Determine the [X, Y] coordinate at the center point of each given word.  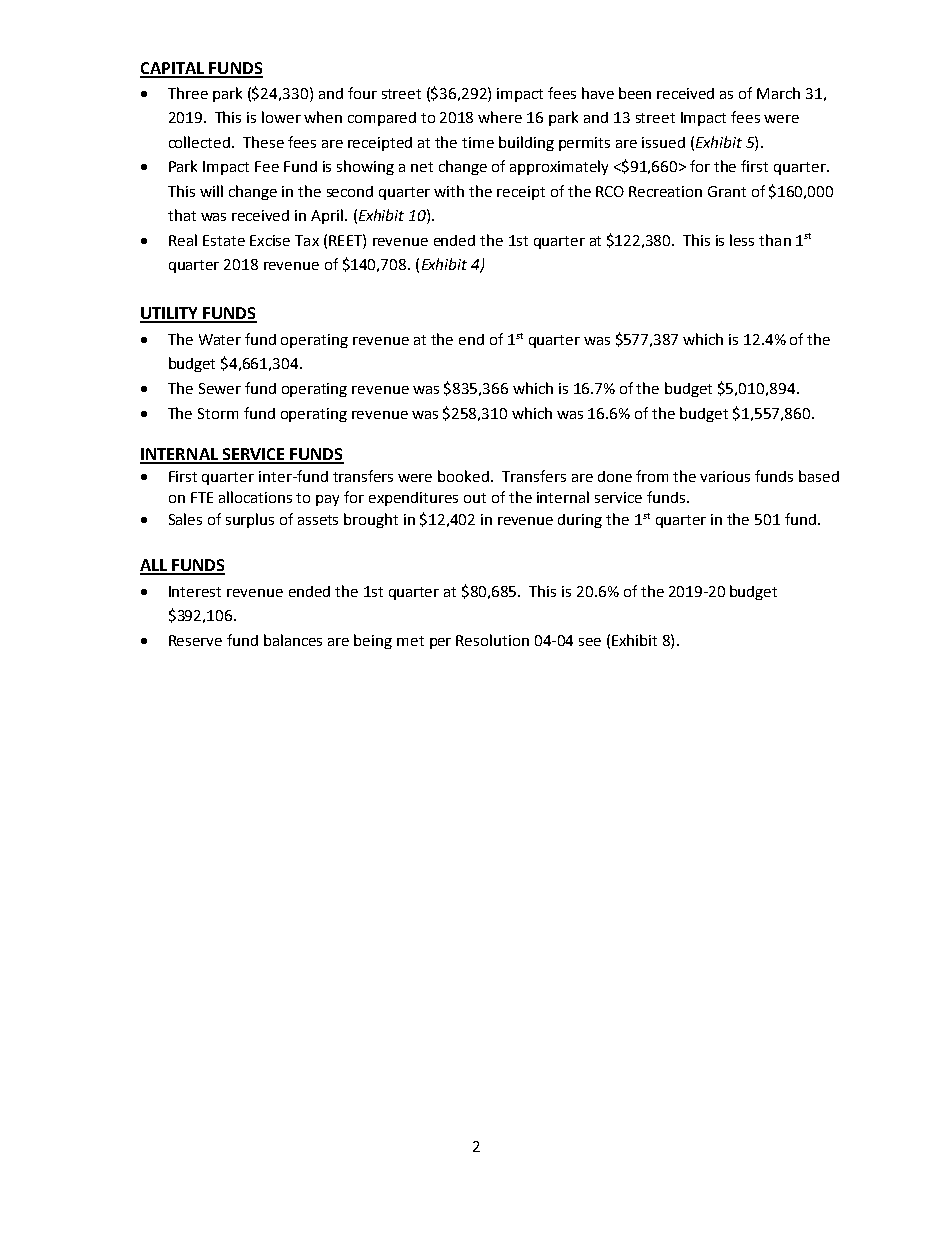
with [449, 191]
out [475, 498]
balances [293, 640]
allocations [255, 497]
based [819, 476]
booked [463, 476]
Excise [270, 240]
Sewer [220, 388]
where [500, 117]
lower [281, 117]
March [778, 93]
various [725, 476]
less [742, 240]
